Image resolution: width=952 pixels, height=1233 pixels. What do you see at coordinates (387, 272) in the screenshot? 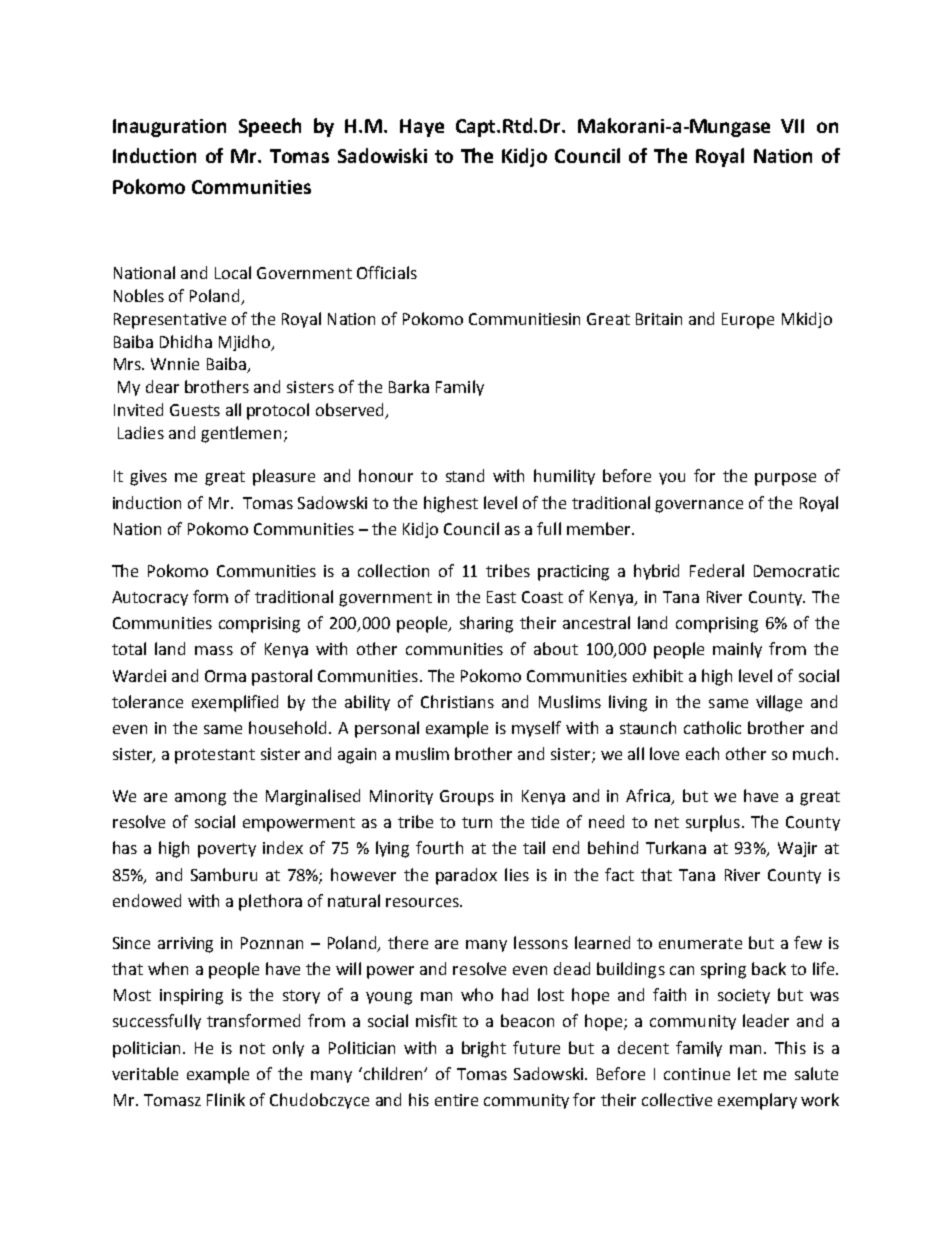
I see `Officials` at bounding box center [387, 272].
